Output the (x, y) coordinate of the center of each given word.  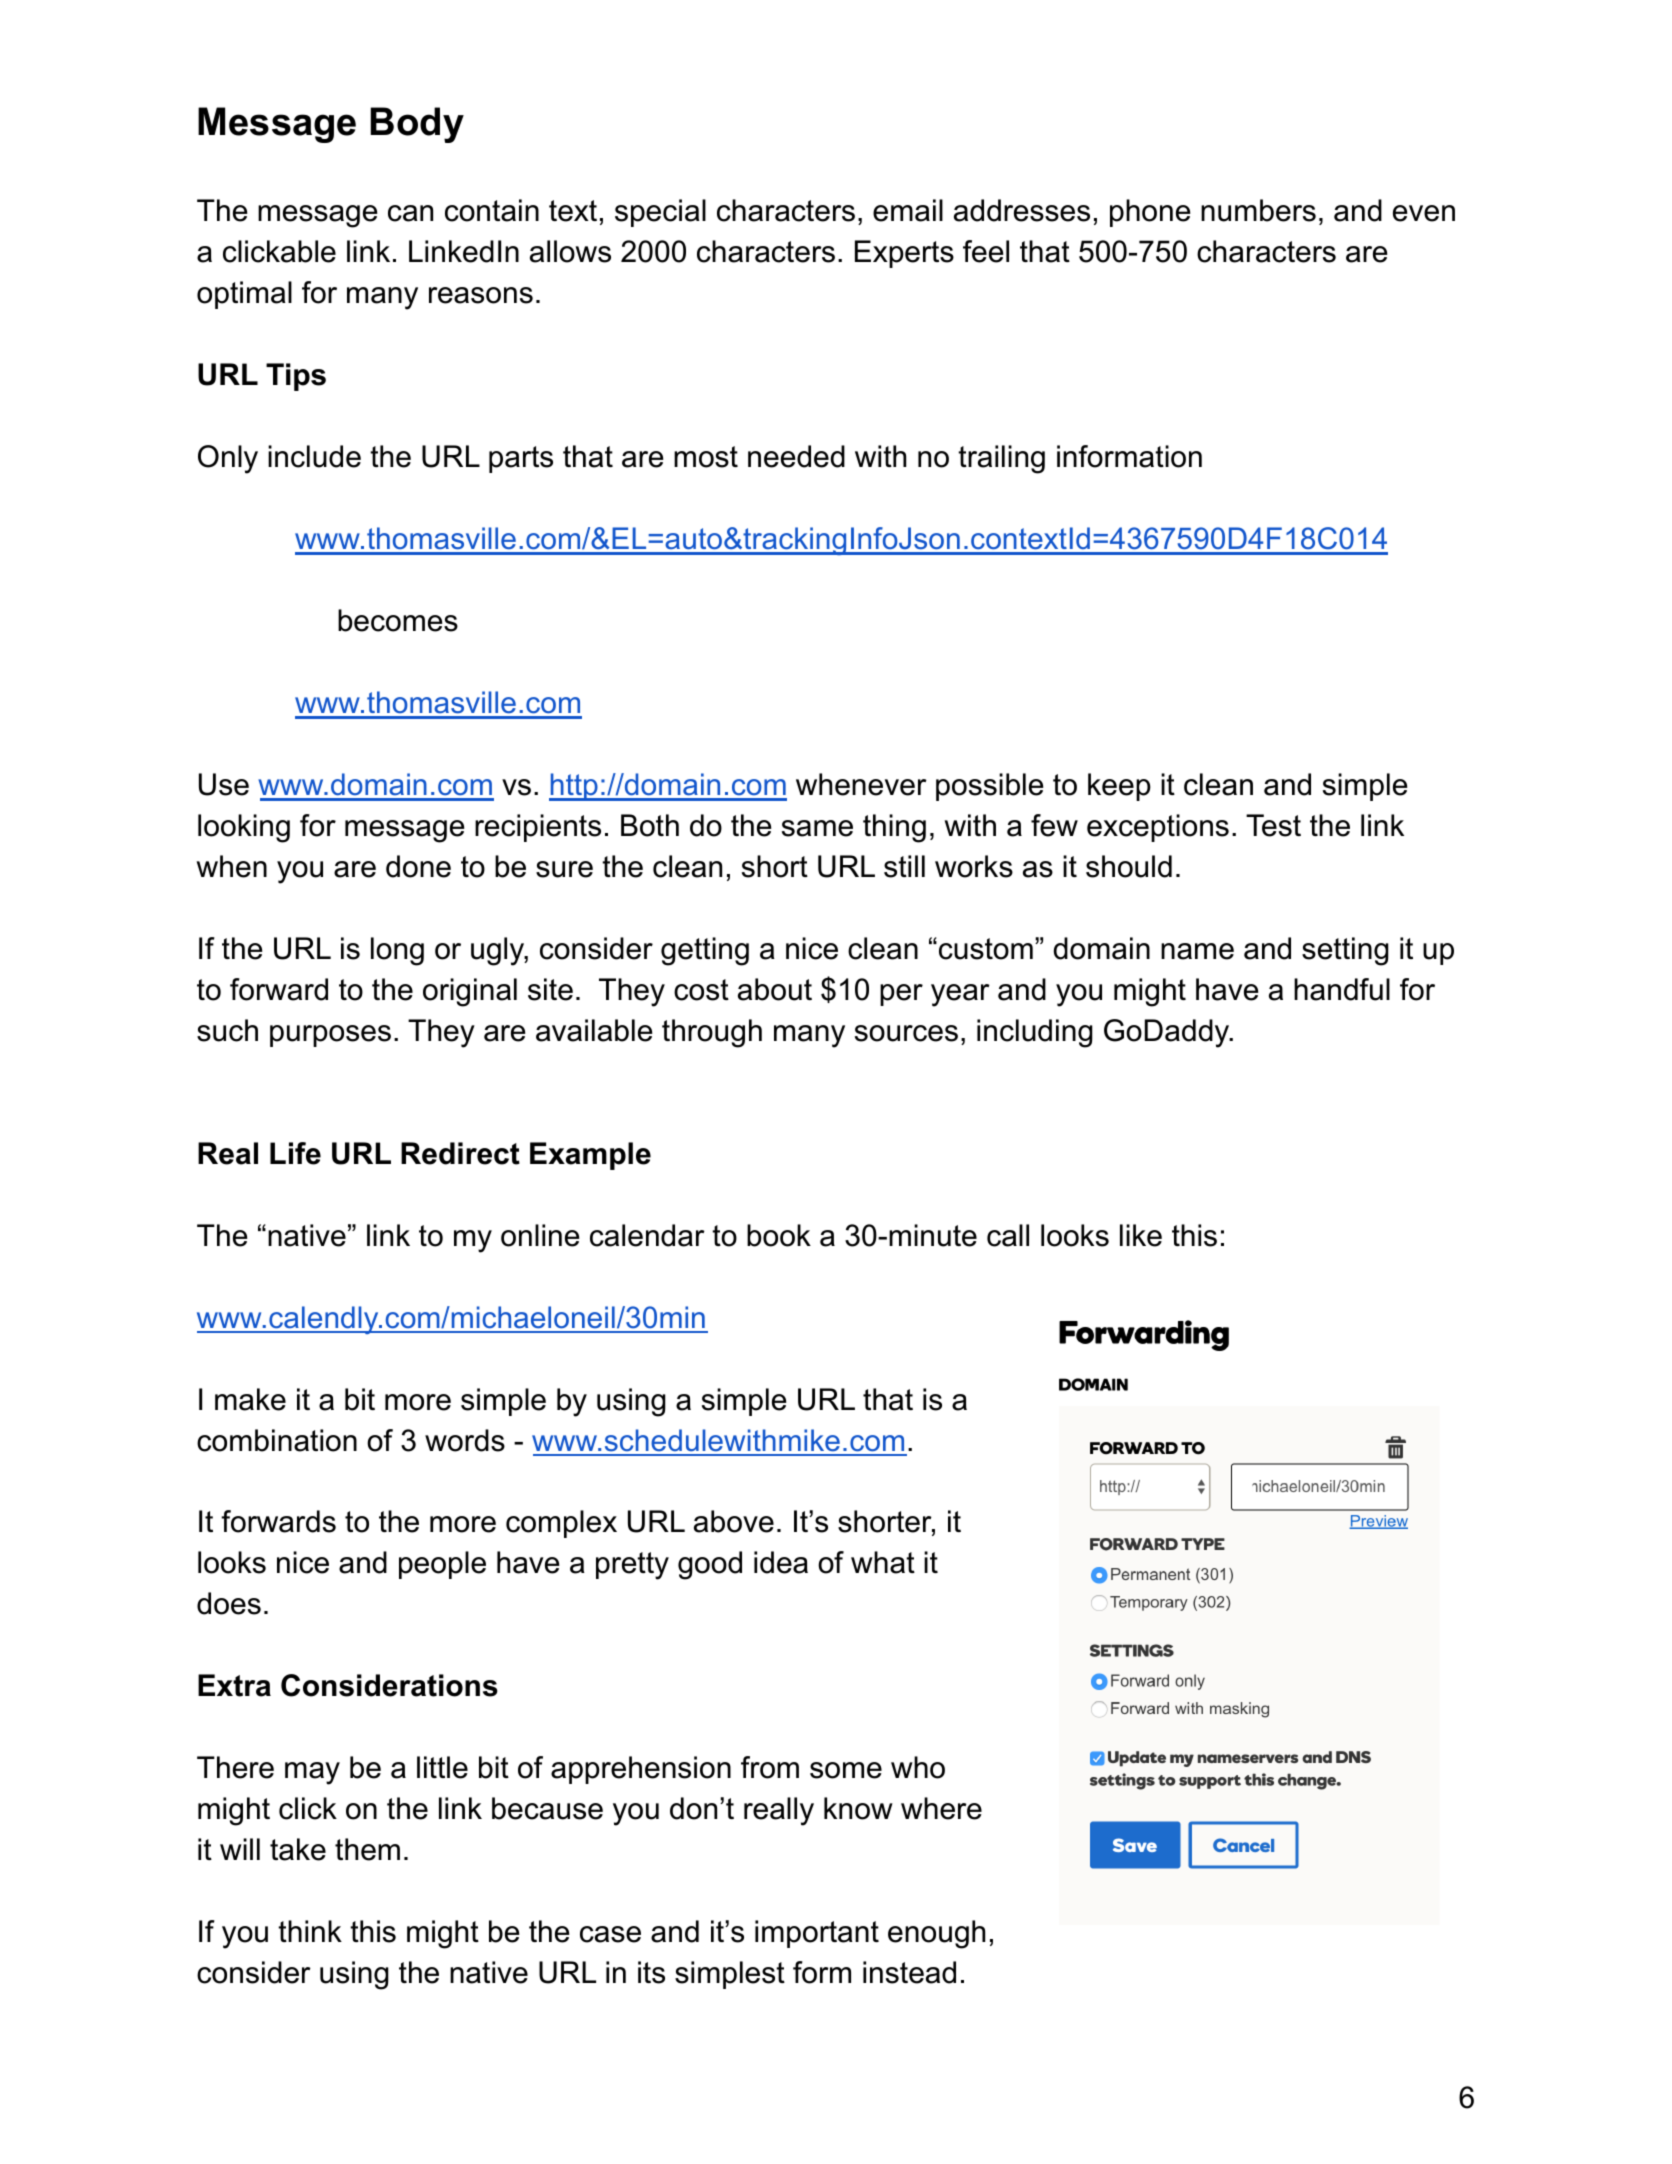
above (734, 1521)
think (310, 1931)
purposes (330, 1036)
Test (1273, 825)
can (410, 213)
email (908, 210)
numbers (1258, 210)
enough (936, 1934)
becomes (398, 620)
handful (1342, 989)
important (817, 1934)
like (1141, 1235)
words (465, 1440)
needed (796, 456)
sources (906, 1033)
